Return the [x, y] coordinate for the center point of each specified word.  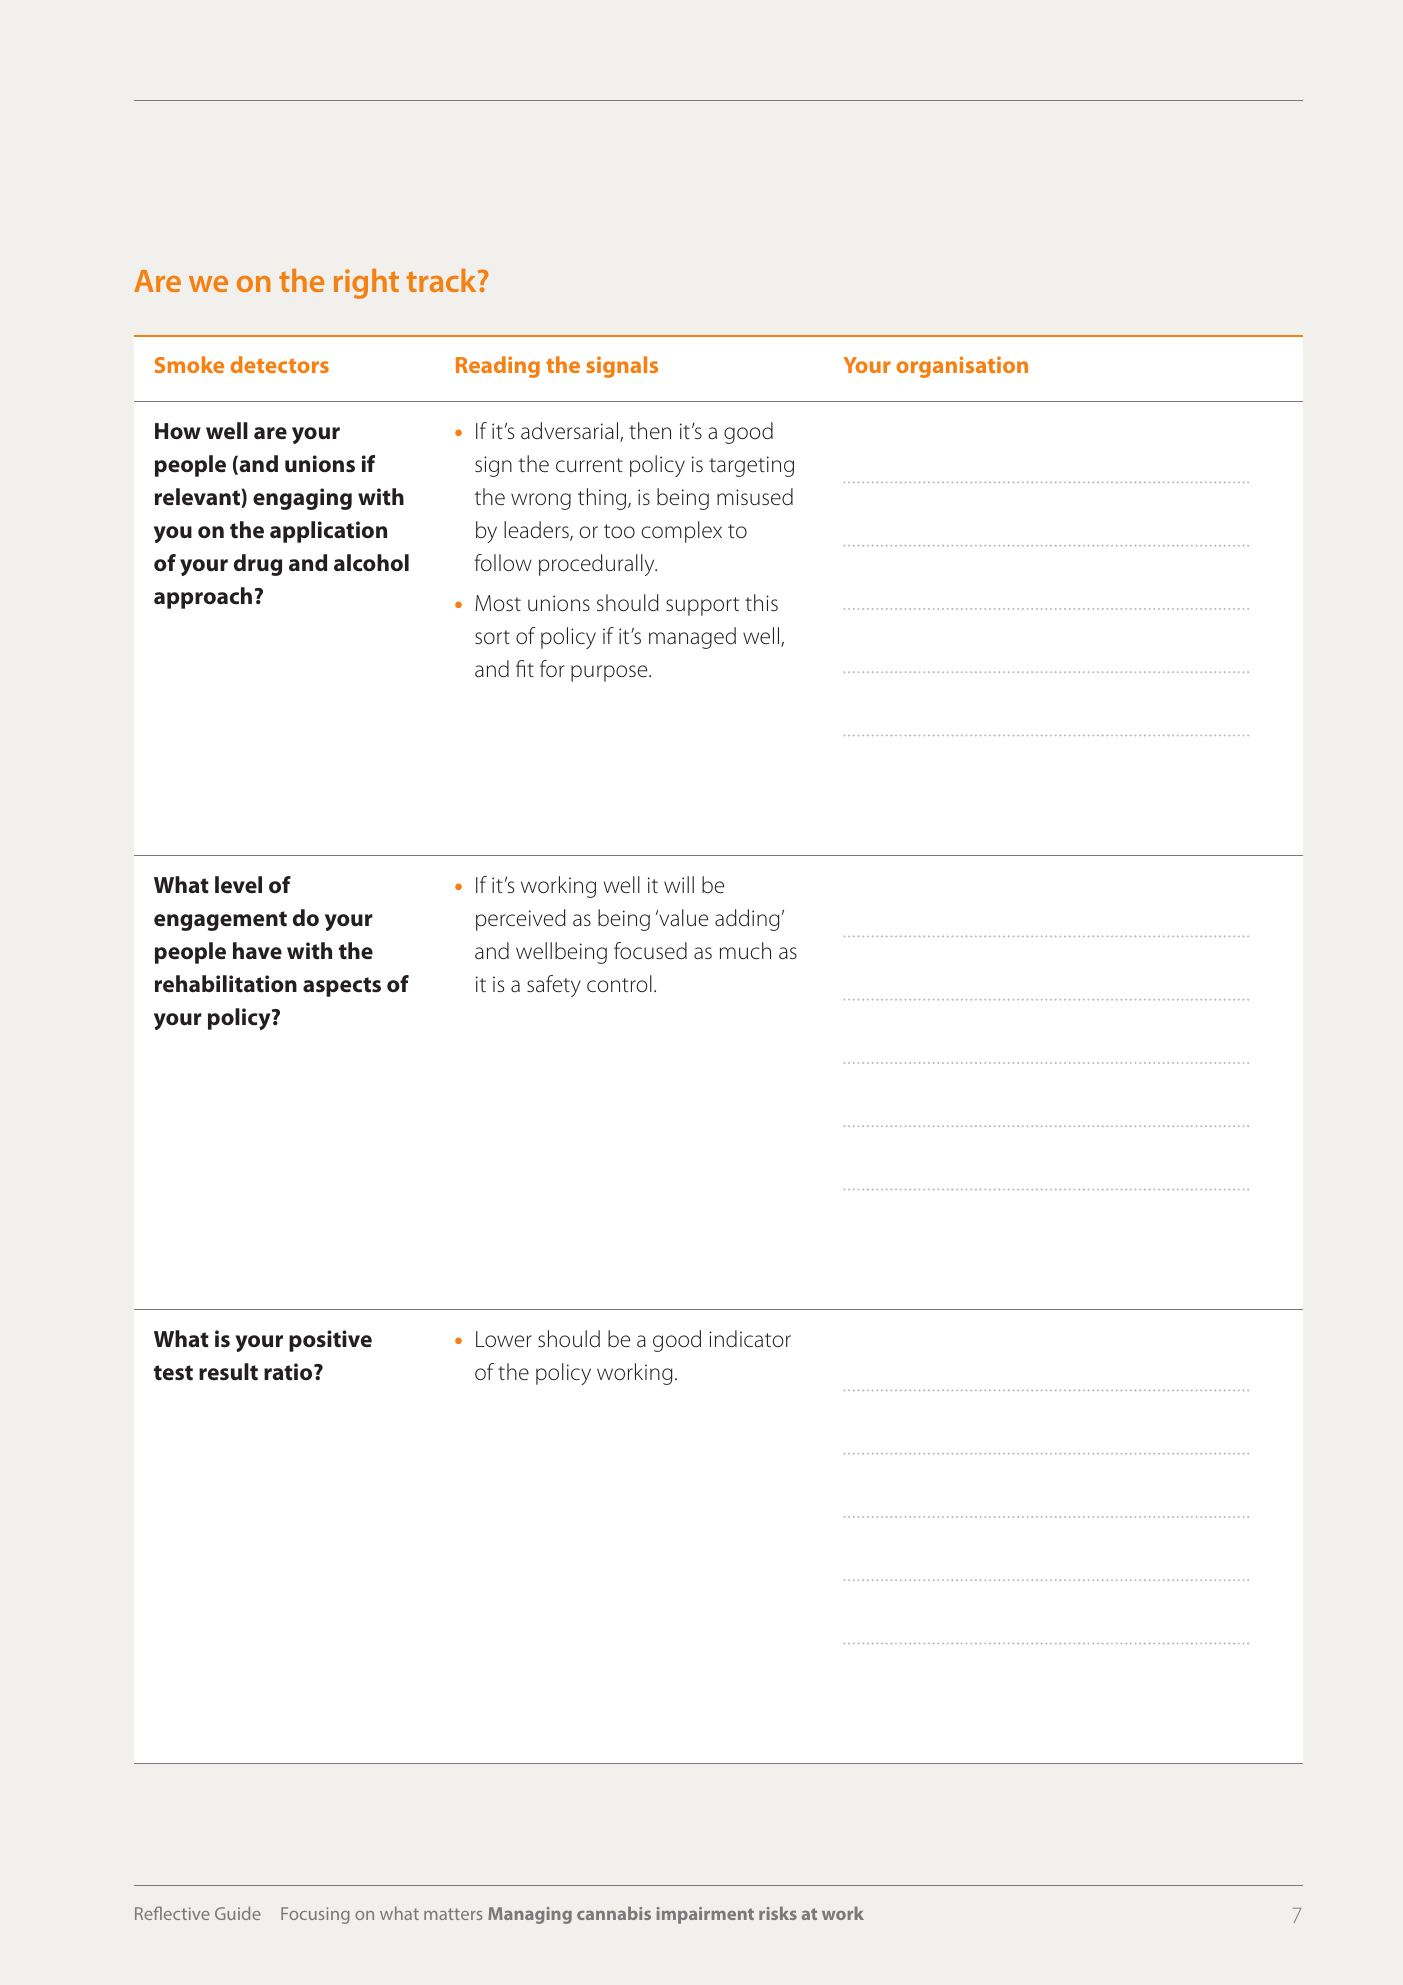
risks [778, 1913]
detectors [279, 364]
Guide [238, 1913]
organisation [962, 367]
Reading [498, 367]
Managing [530, 1915]
